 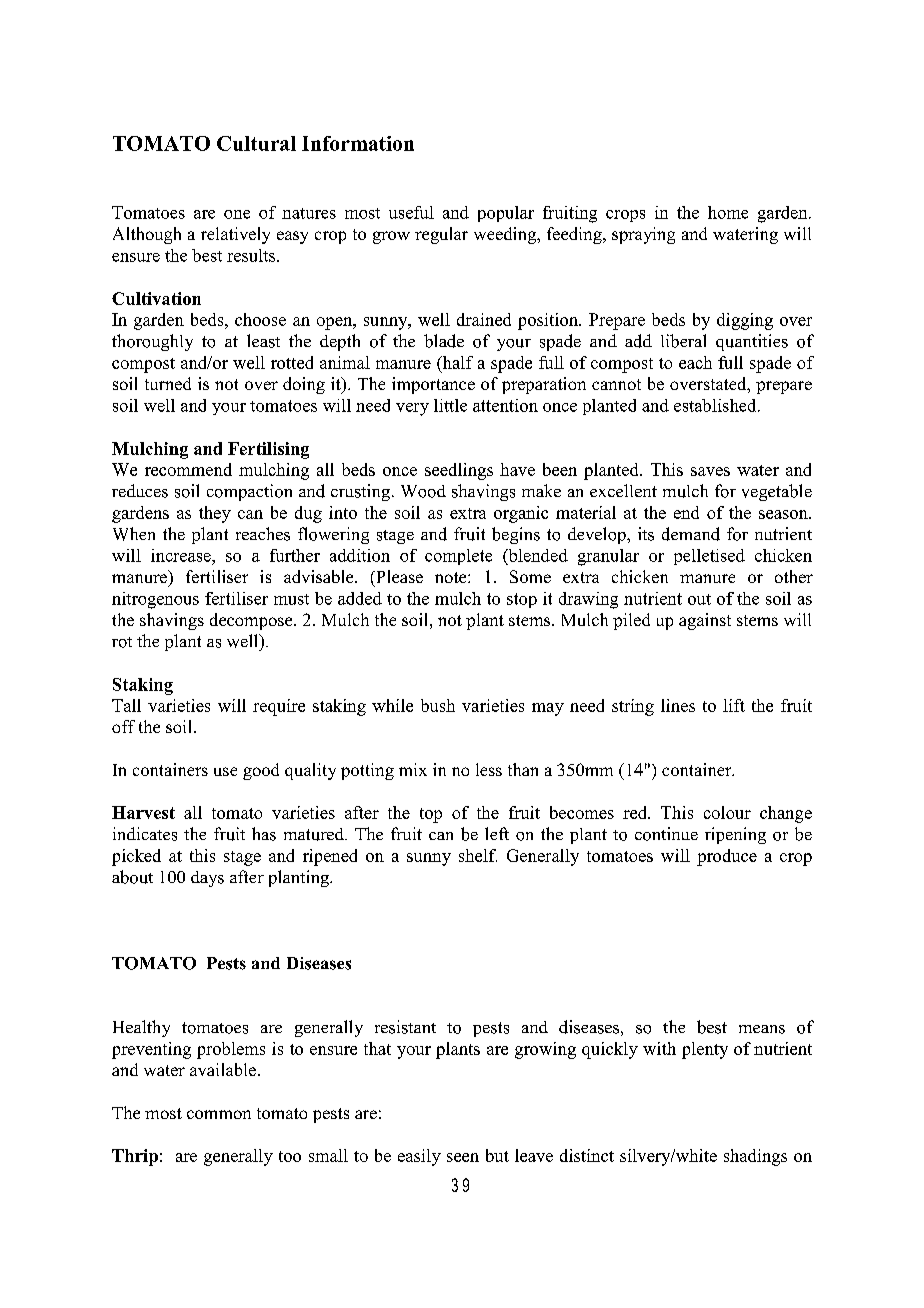 I want to click on common, so click(x=219, y=1114).
